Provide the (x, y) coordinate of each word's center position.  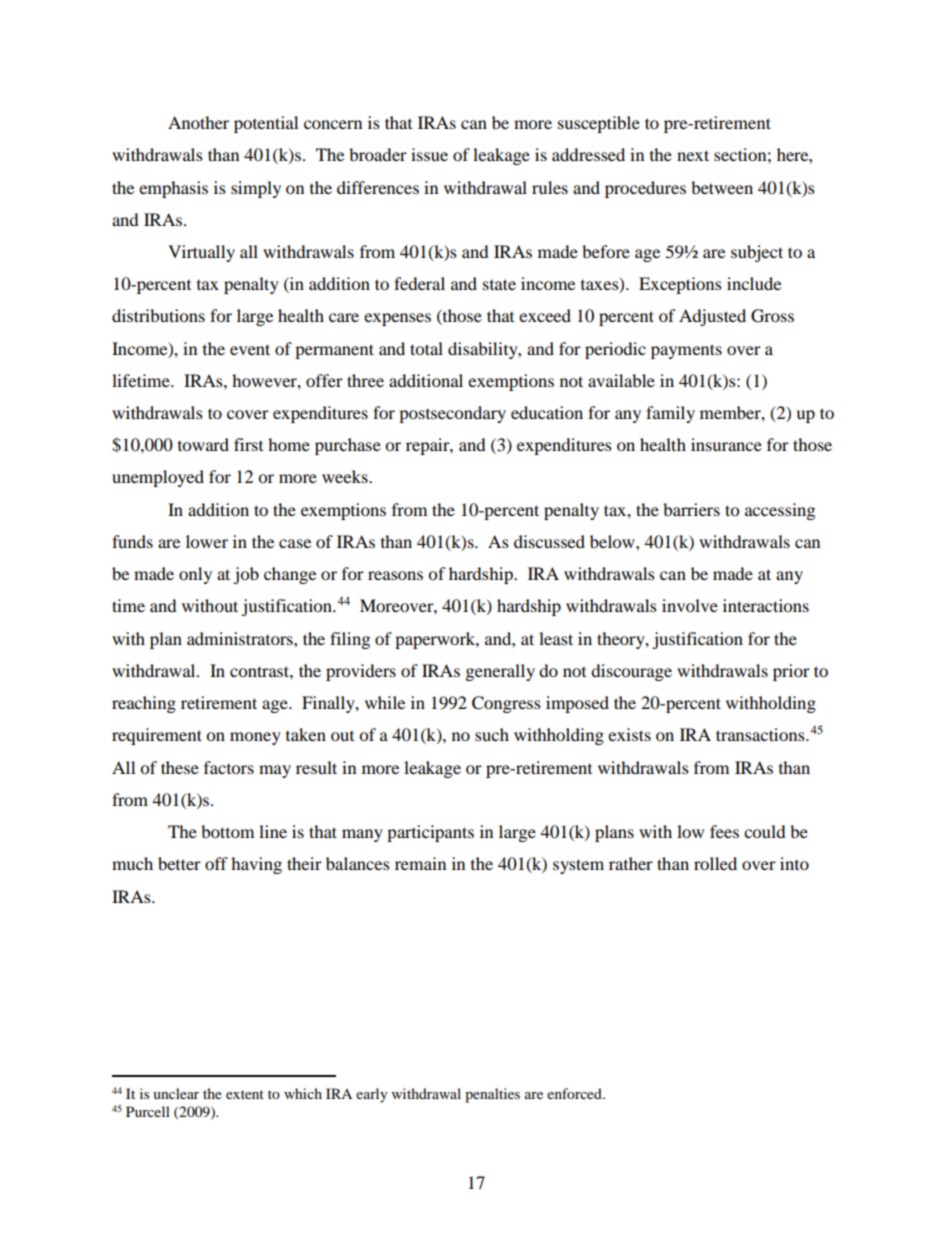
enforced (575, 1093)
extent (245, 1094)
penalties (492, 1095)
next (693, 155)
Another (198, 122)
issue (429, 154)
